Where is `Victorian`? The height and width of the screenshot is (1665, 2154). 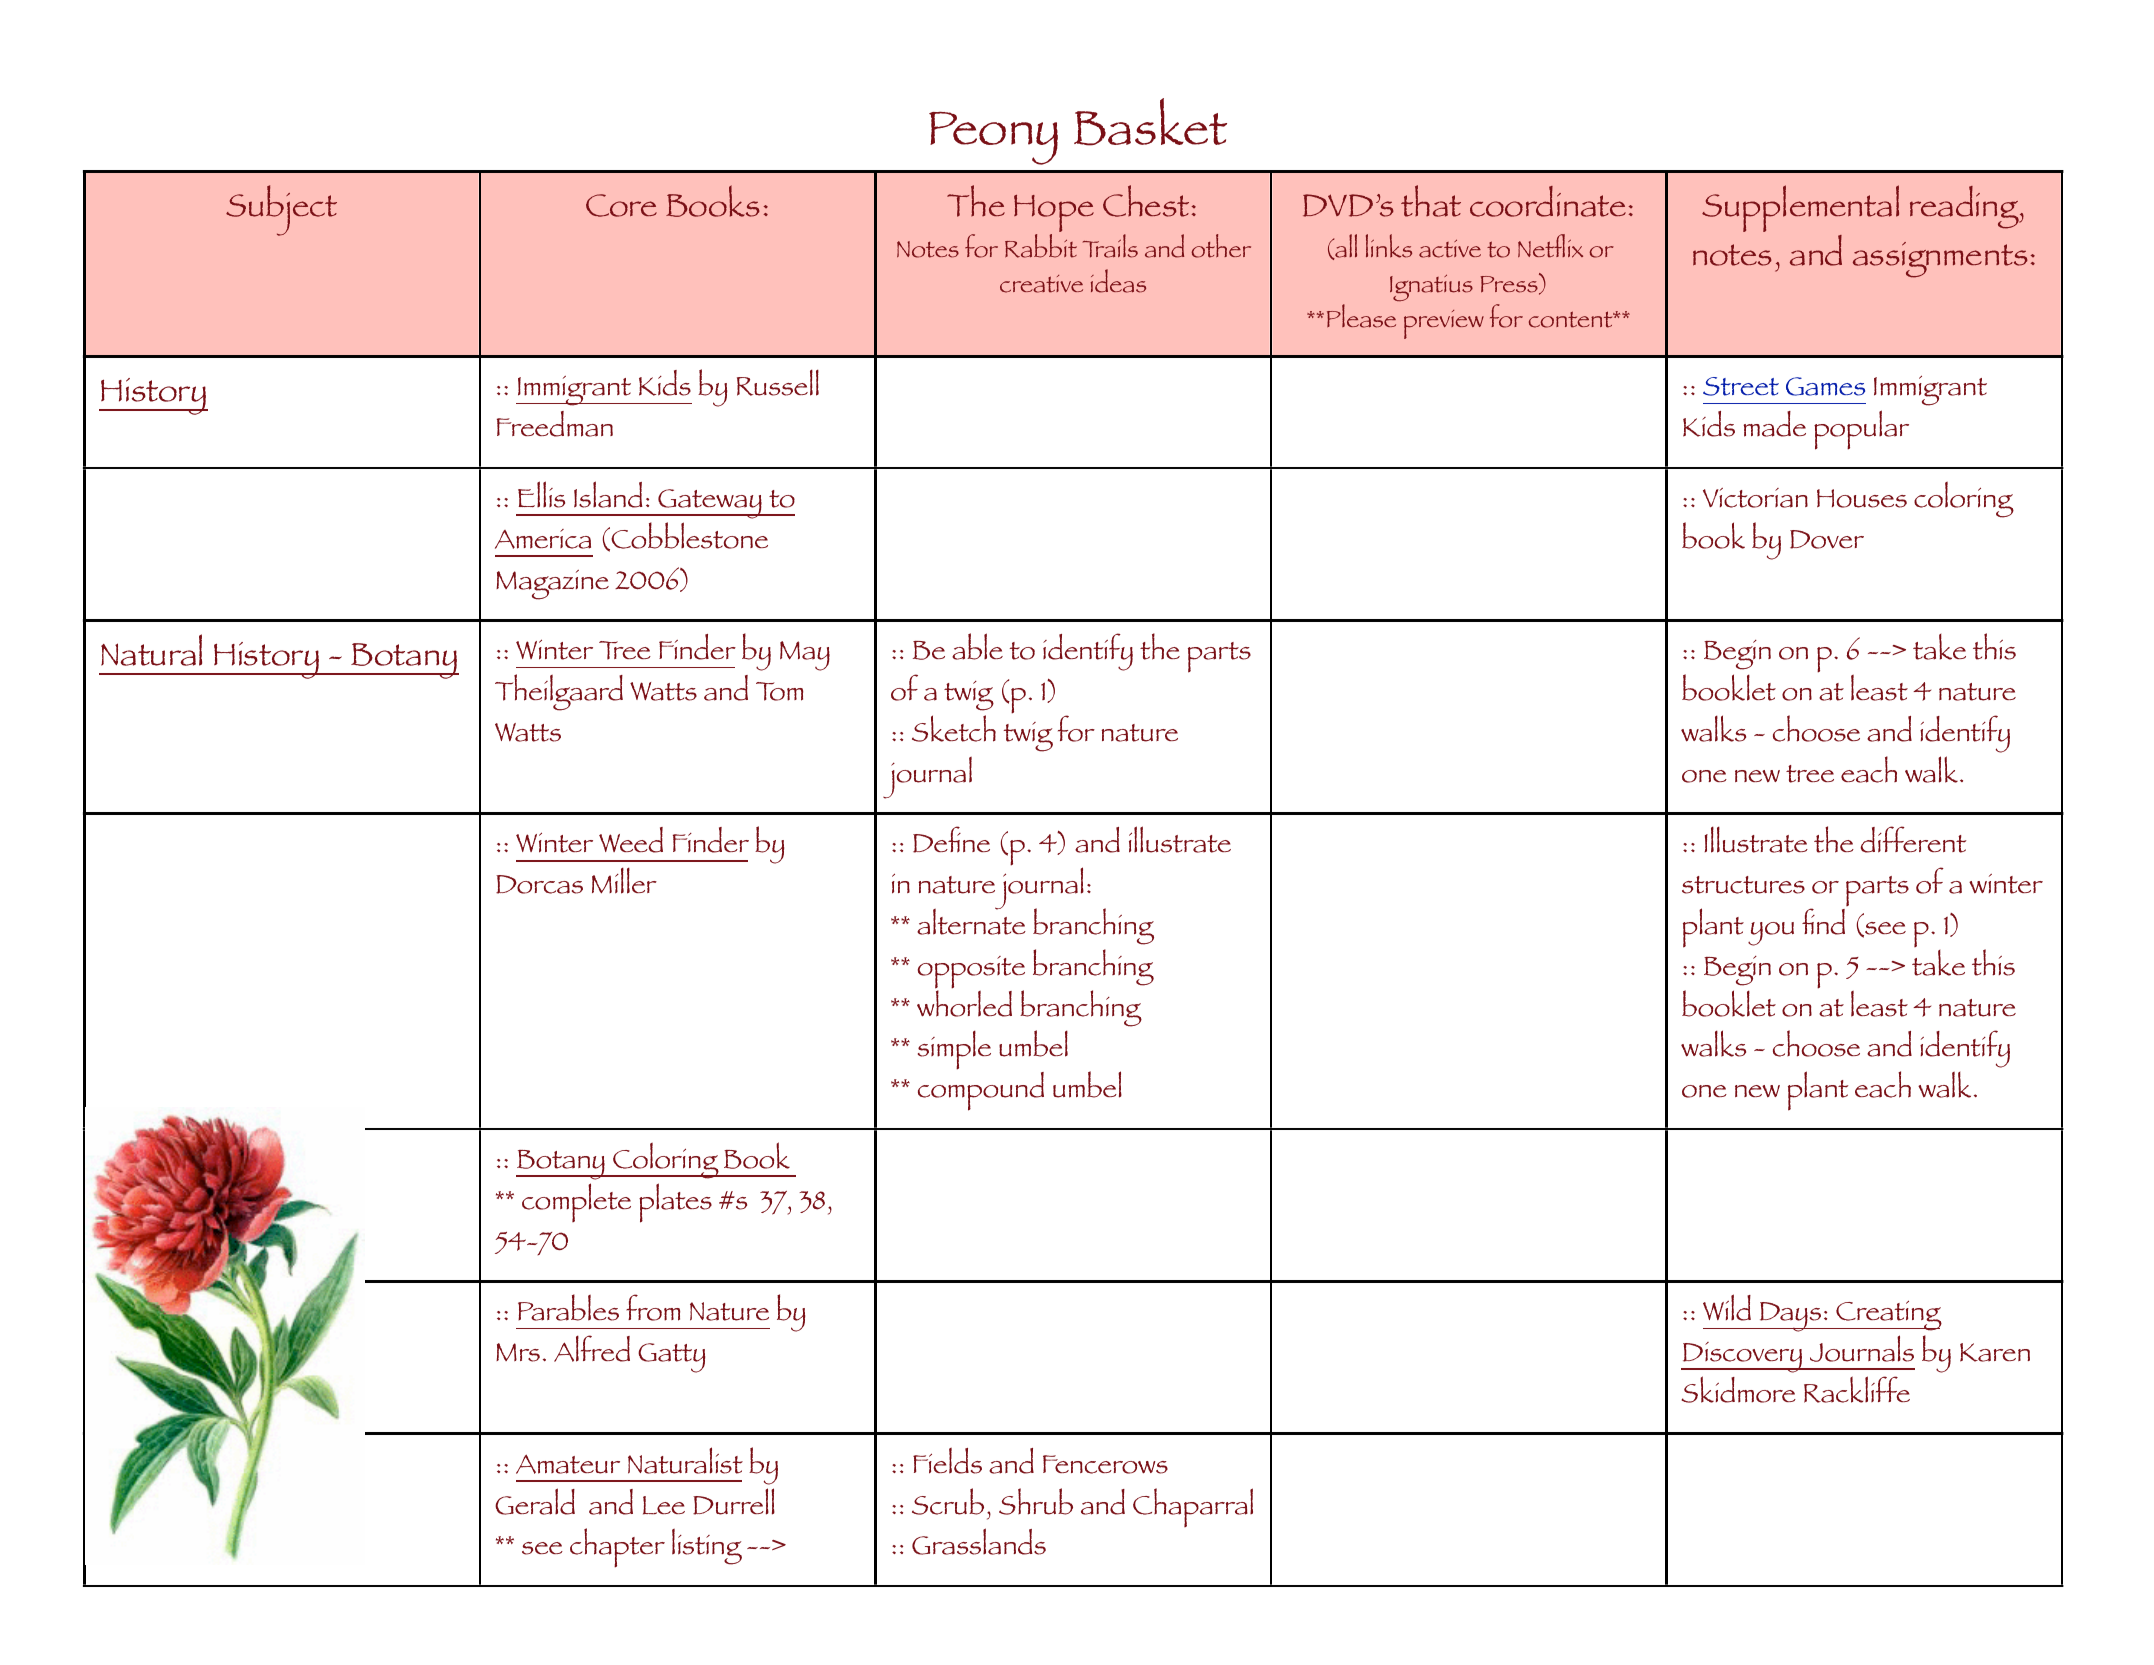 Victorian is located at coordinates (1755, 498).
